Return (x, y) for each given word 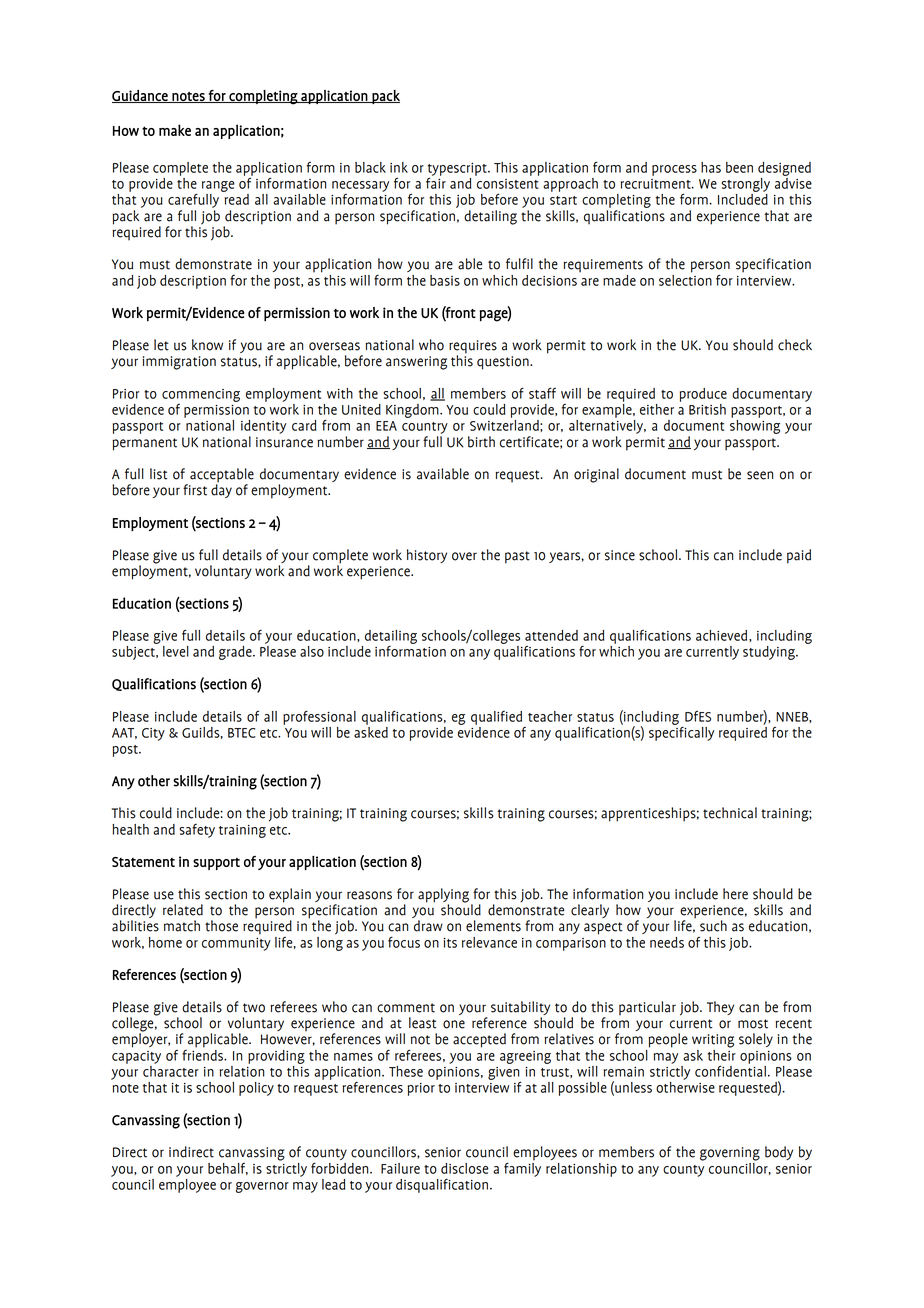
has (711, 167)
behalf (228, 1169)
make (175, 130)
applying (445, 896)
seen (760, 475)
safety (197, 831)
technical (730, 813)
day (221, 490)
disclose (464, 1168)
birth (481, 442)
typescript (458, 170)
